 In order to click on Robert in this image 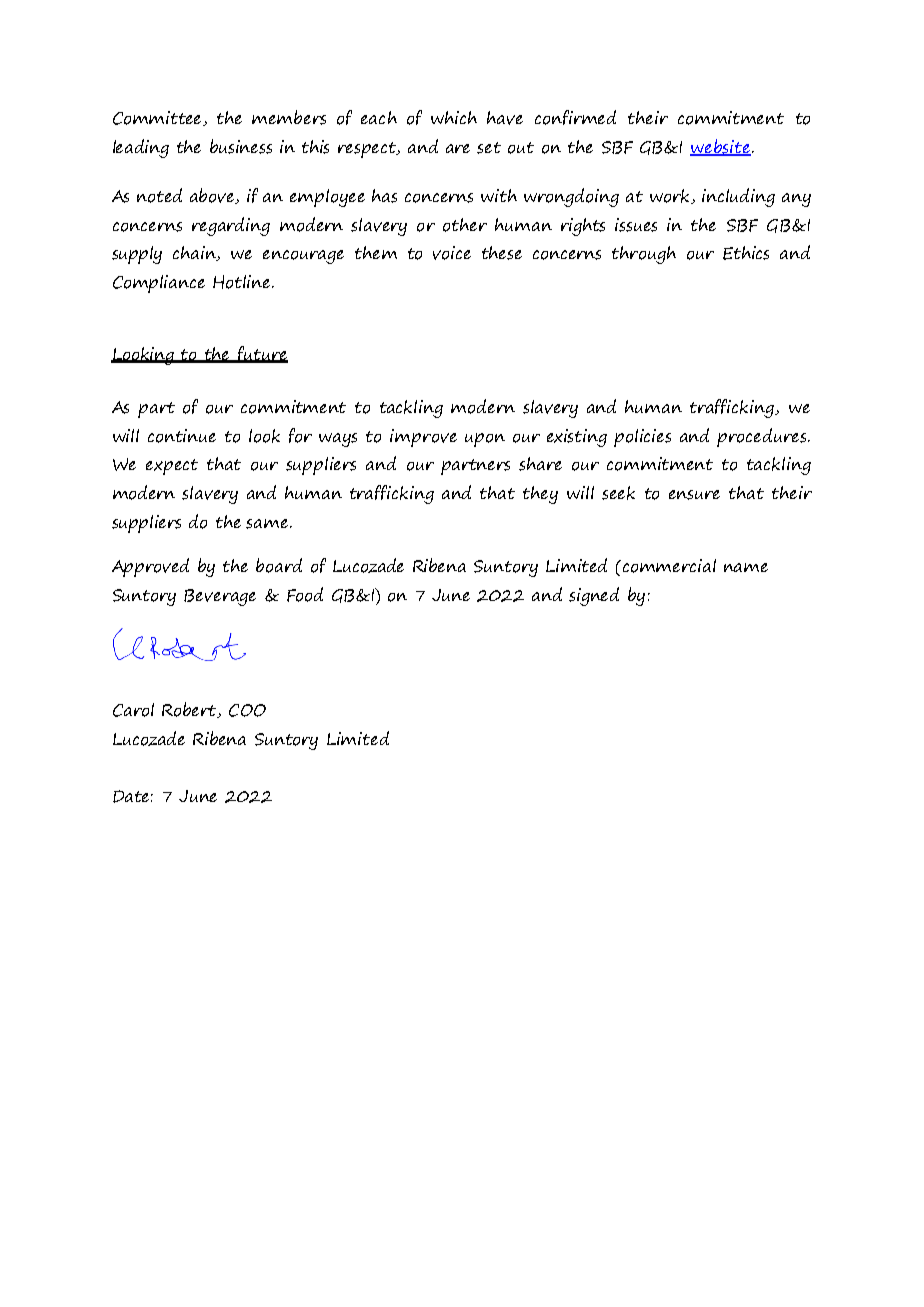, I will do `click(190, 710)`.
